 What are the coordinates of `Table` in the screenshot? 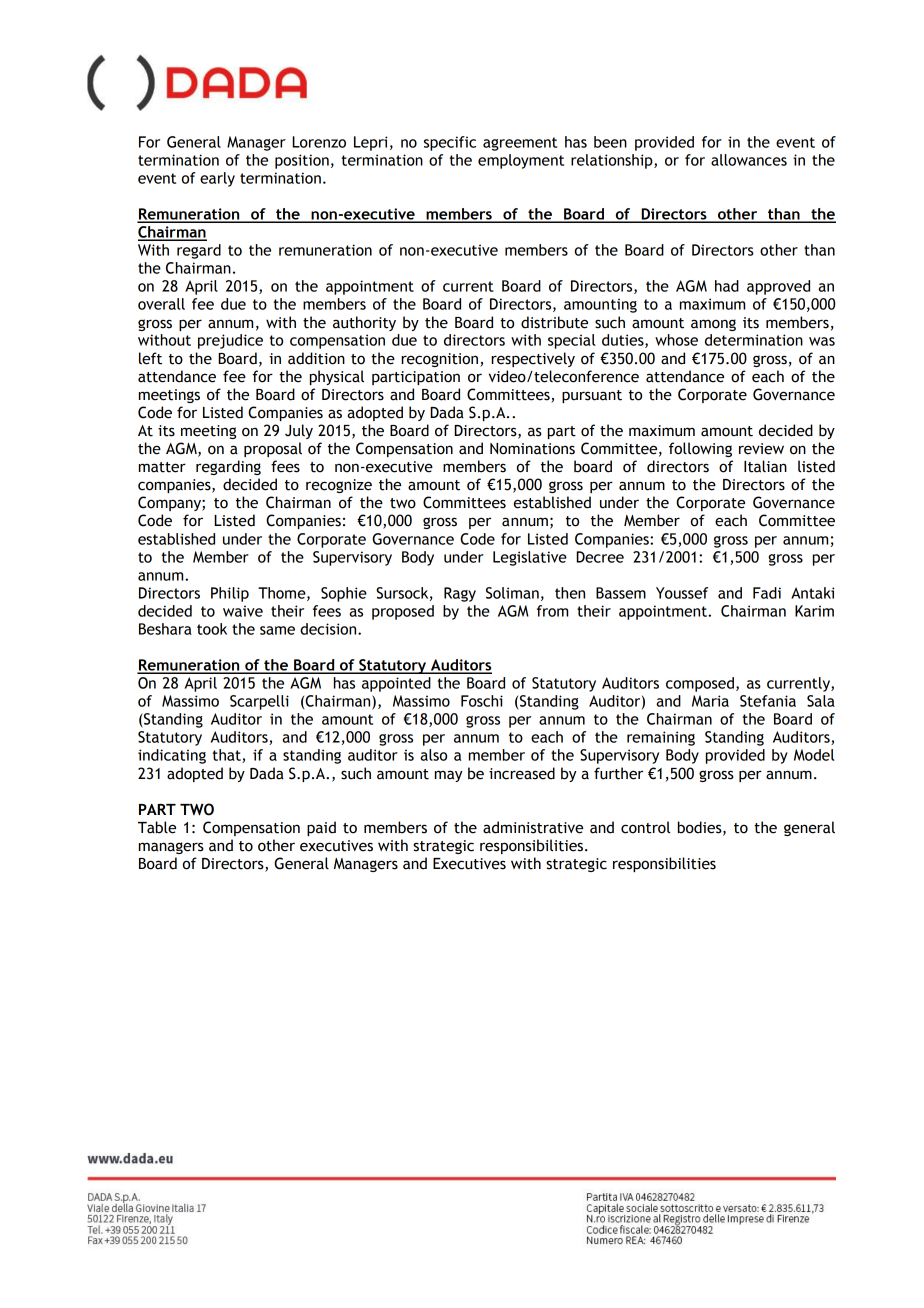 It's located at (157, 827).
